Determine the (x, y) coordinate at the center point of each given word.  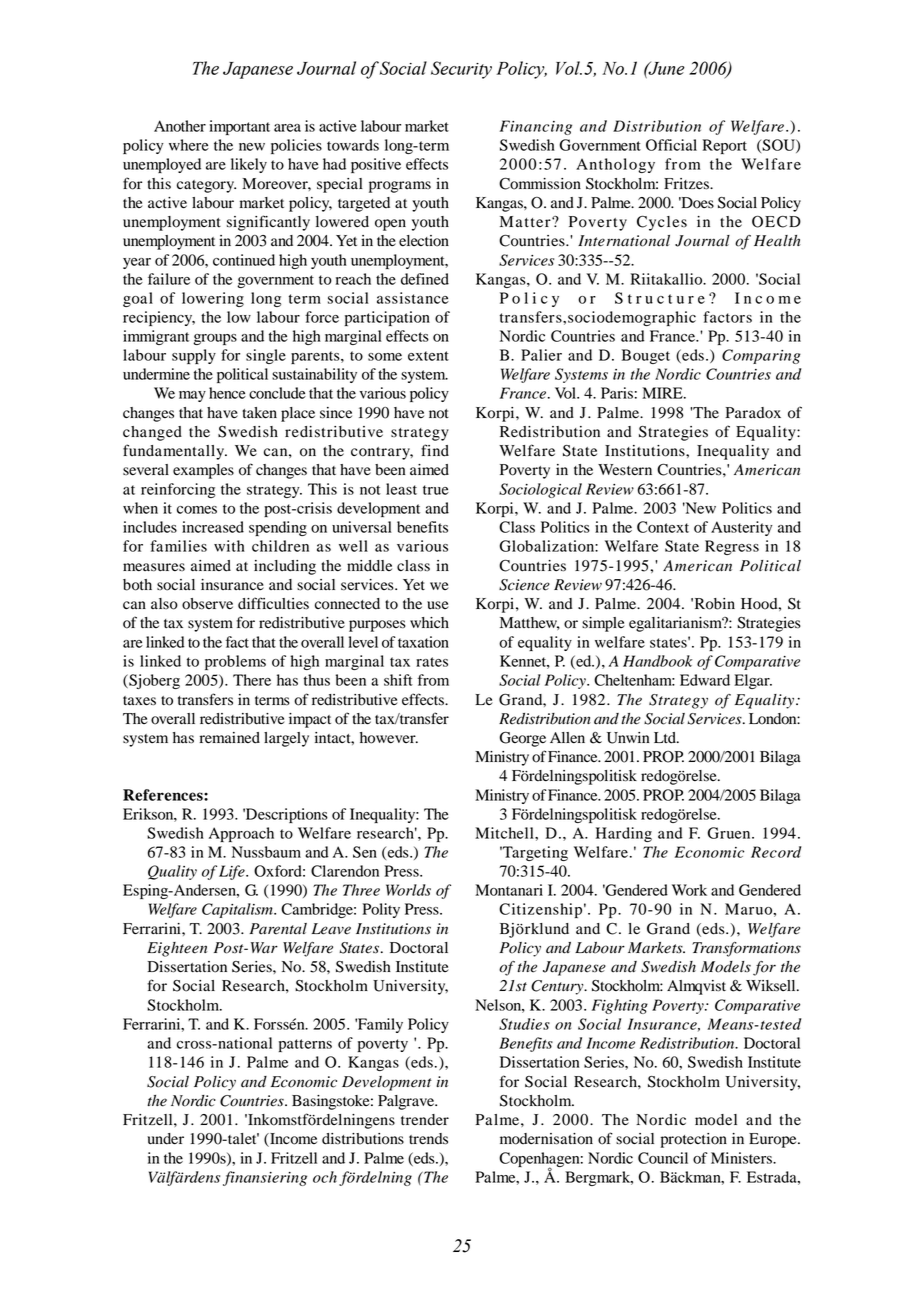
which (429, 622)
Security (461, 70)
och (325, 1177)
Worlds (408, 890)
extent (428, 356)
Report (725, 146)
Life (233, 872)
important (239, 127)
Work (689, 890)
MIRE (663, 393)
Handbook (657, 661)
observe (207, 604)
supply (194, 356)
